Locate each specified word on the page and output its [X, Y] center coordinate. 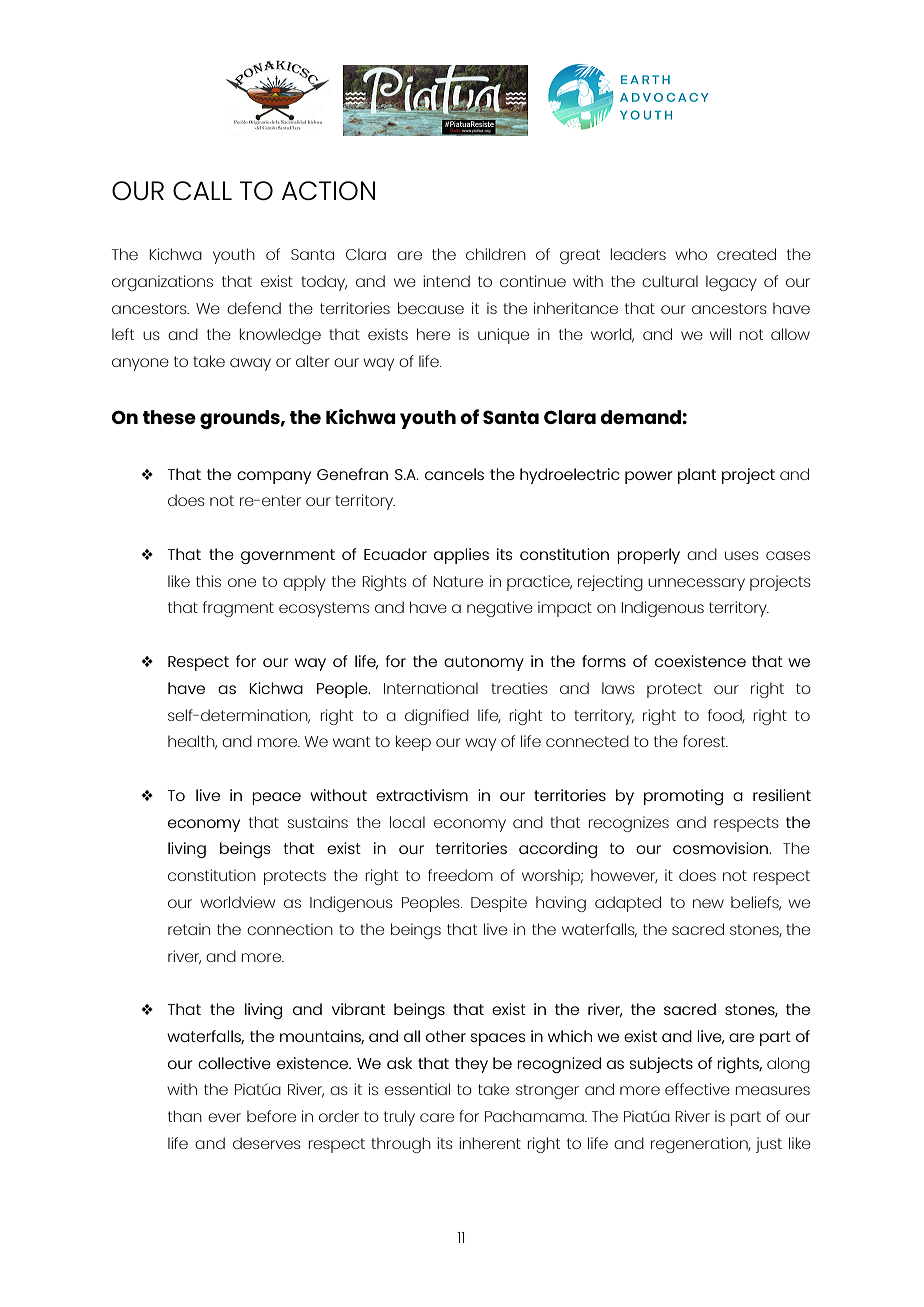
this [208, 581]
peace [276, 798]
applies [461, 556]
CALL [202, 190]
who [691, 254]
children [496, 254]
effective [697, 1089]
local [407, 822]
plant [697, 476]
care [437, 1117]
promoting [683, 797]
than [185, 1116]
